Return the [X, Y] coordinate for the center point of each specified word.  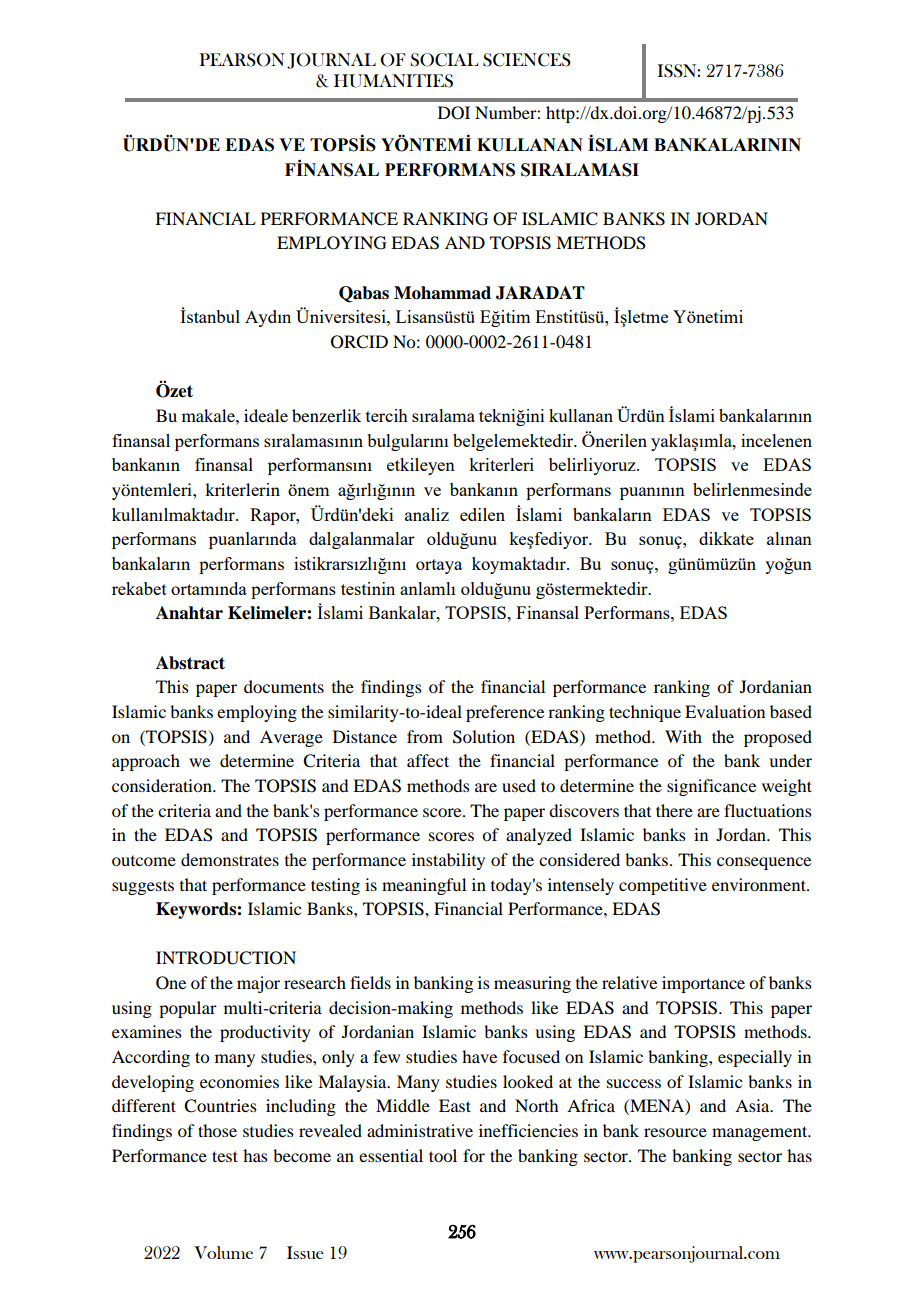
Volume [223, 1252]
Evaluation [725, 711]
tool [443, 1155]
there [674, 810]
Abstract [190, 663]
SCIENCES [527, 60]
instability [448, 861]
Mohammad [442, 293]
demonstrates [230, 859]
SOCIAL [444, 60]
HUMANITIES [393, 81]
